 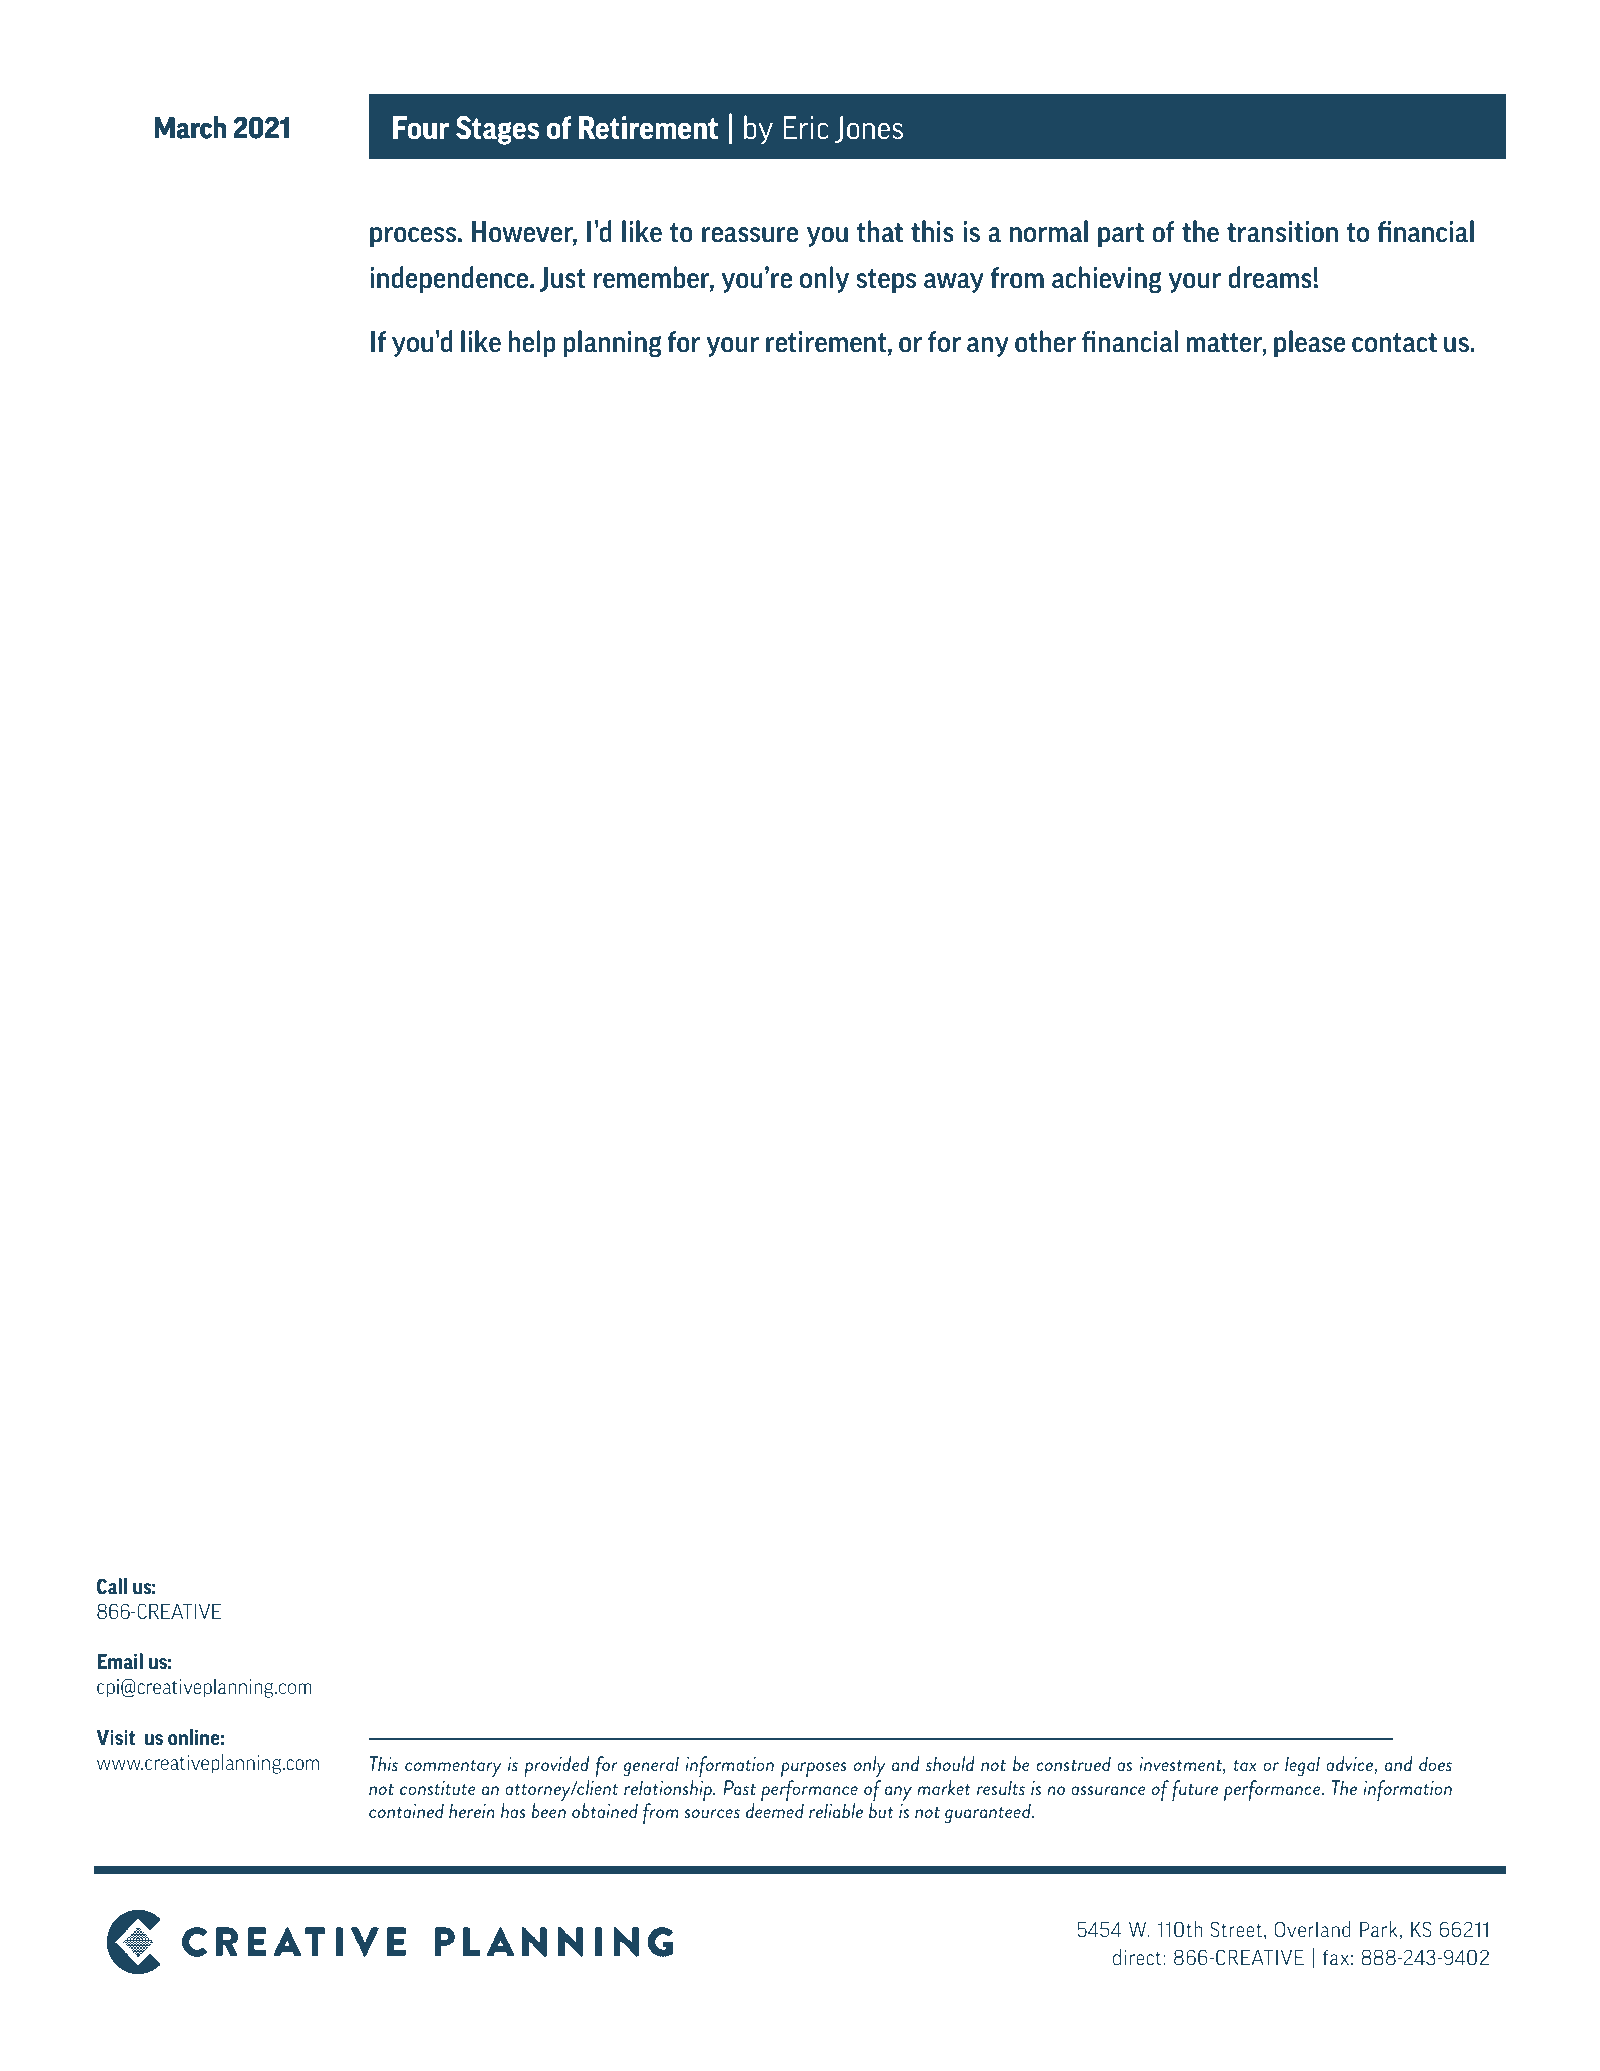 I want to click on help, so click(x=532, y=343).
